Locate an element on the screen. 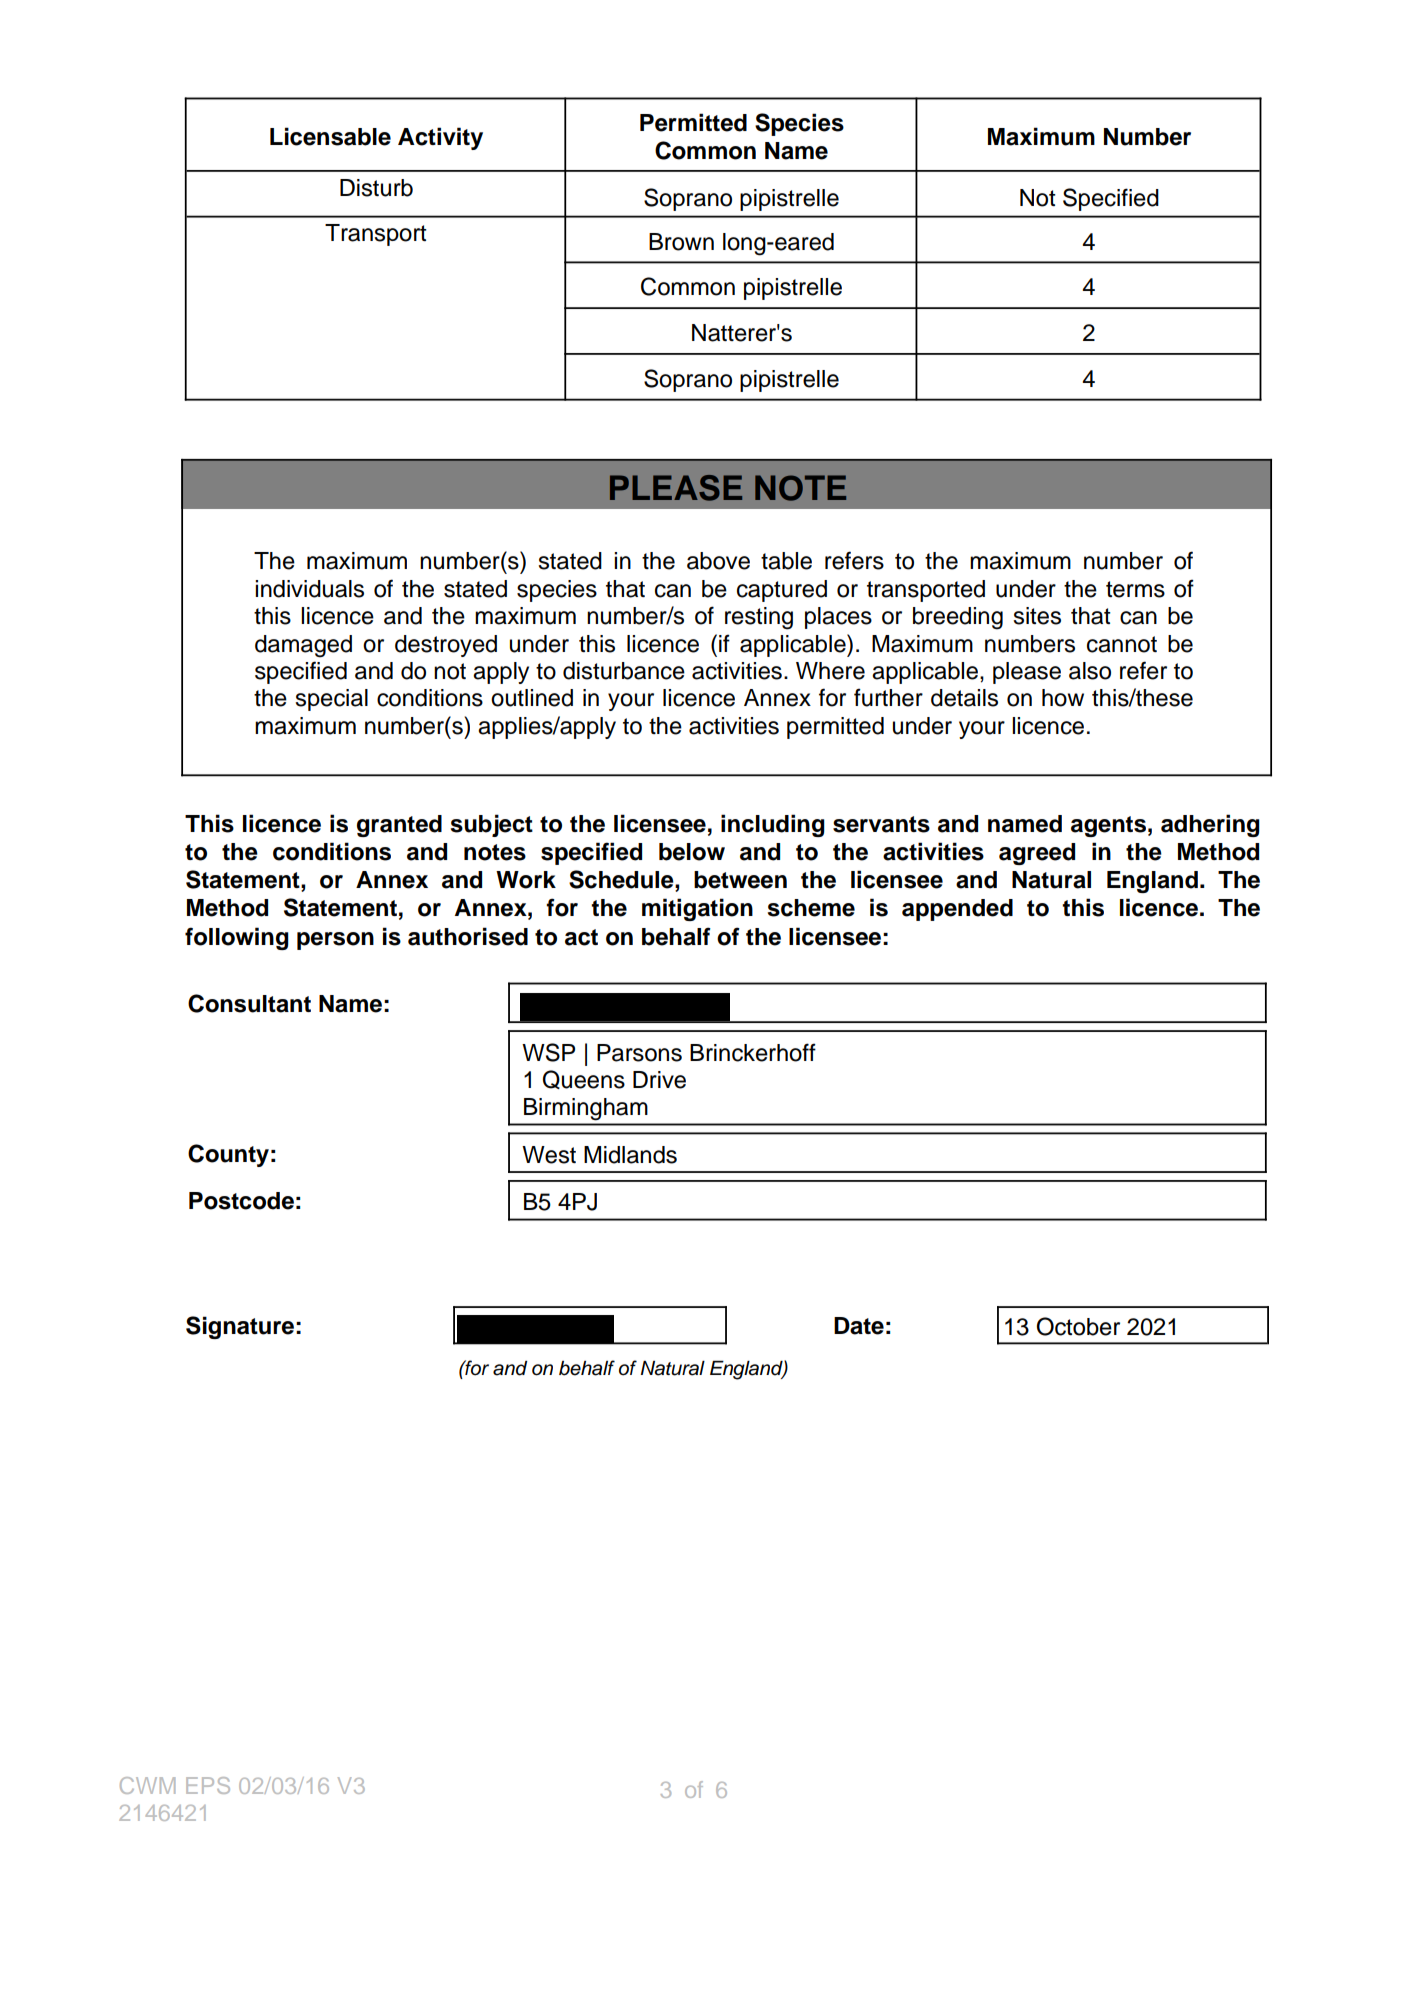 The height and width of the screenshot is (1995, 1410). Date is located at coordinates (859, 1326).
